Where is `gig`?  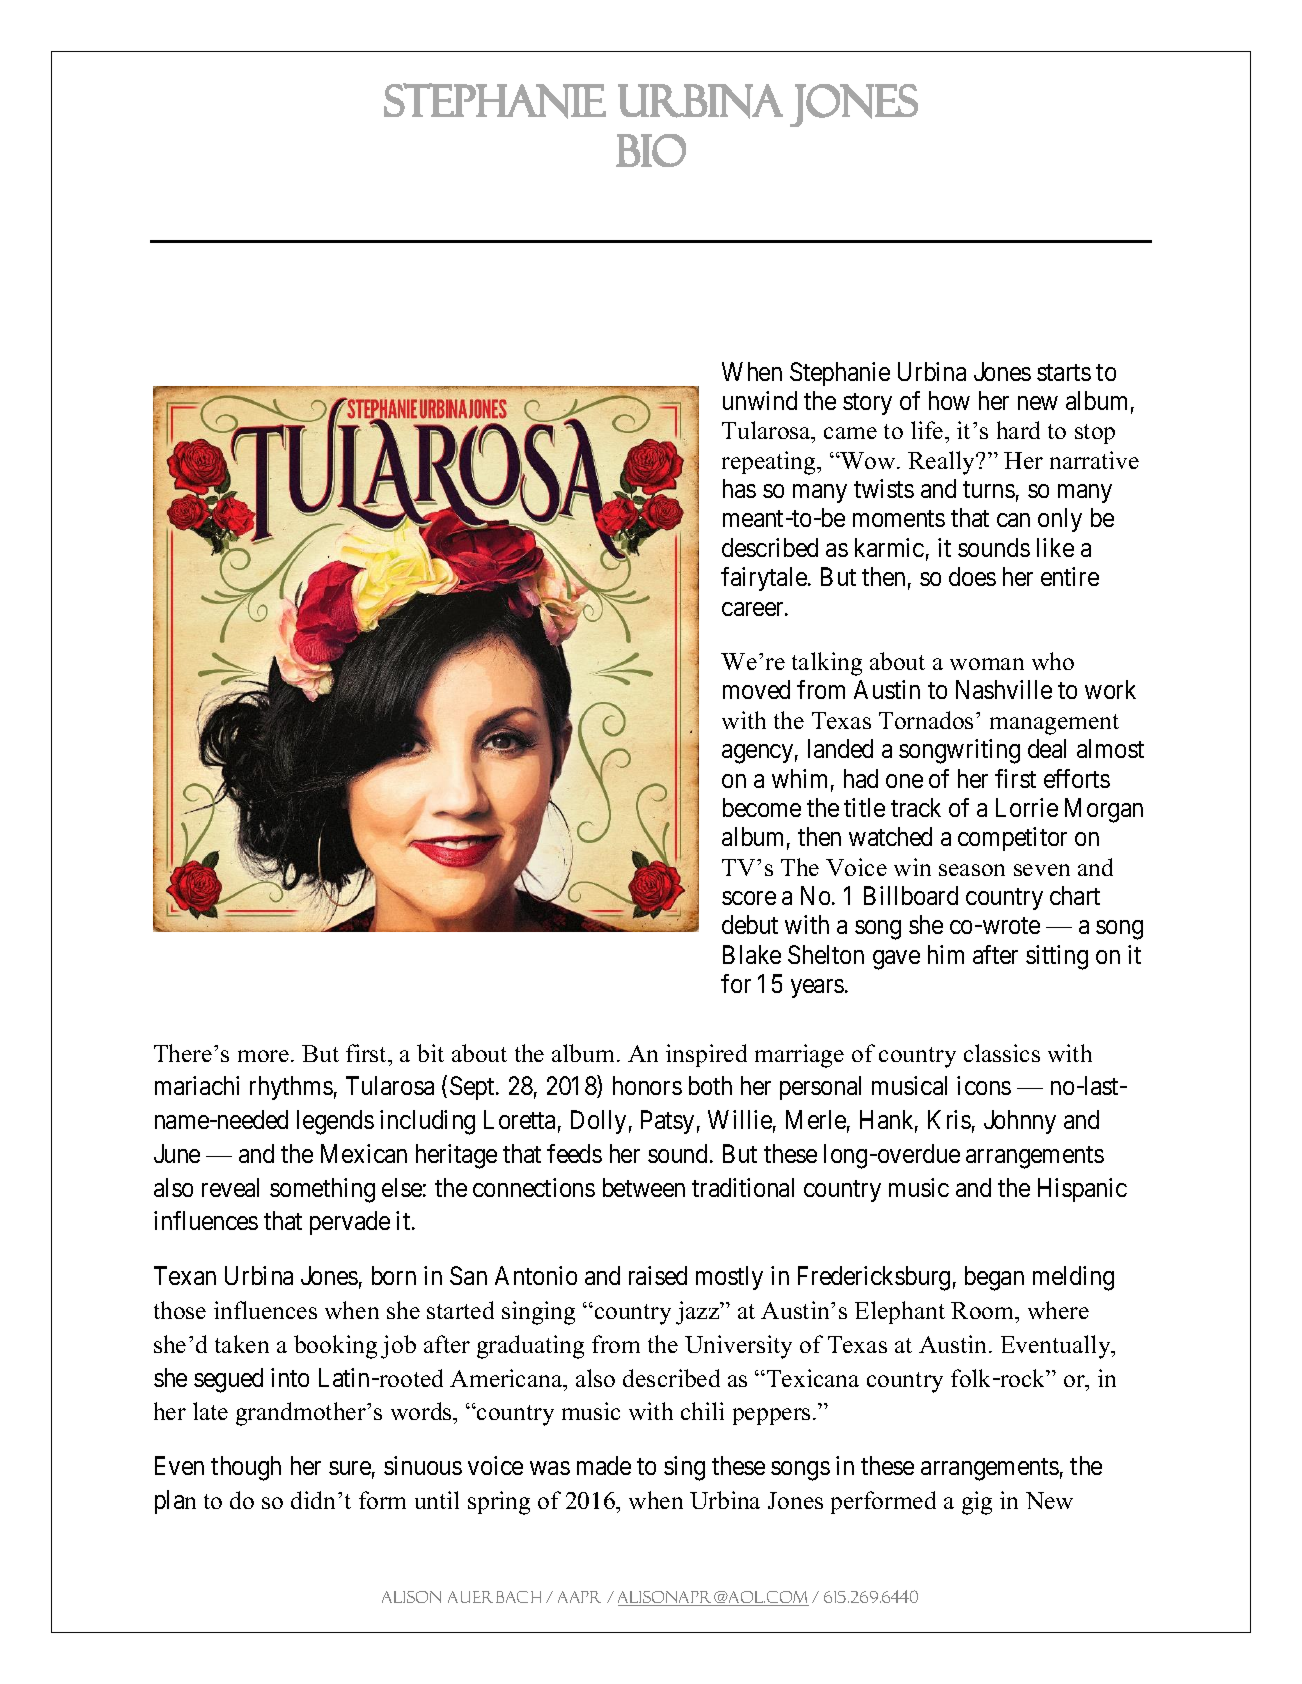
gig is located at coordinates (977, 1503).
